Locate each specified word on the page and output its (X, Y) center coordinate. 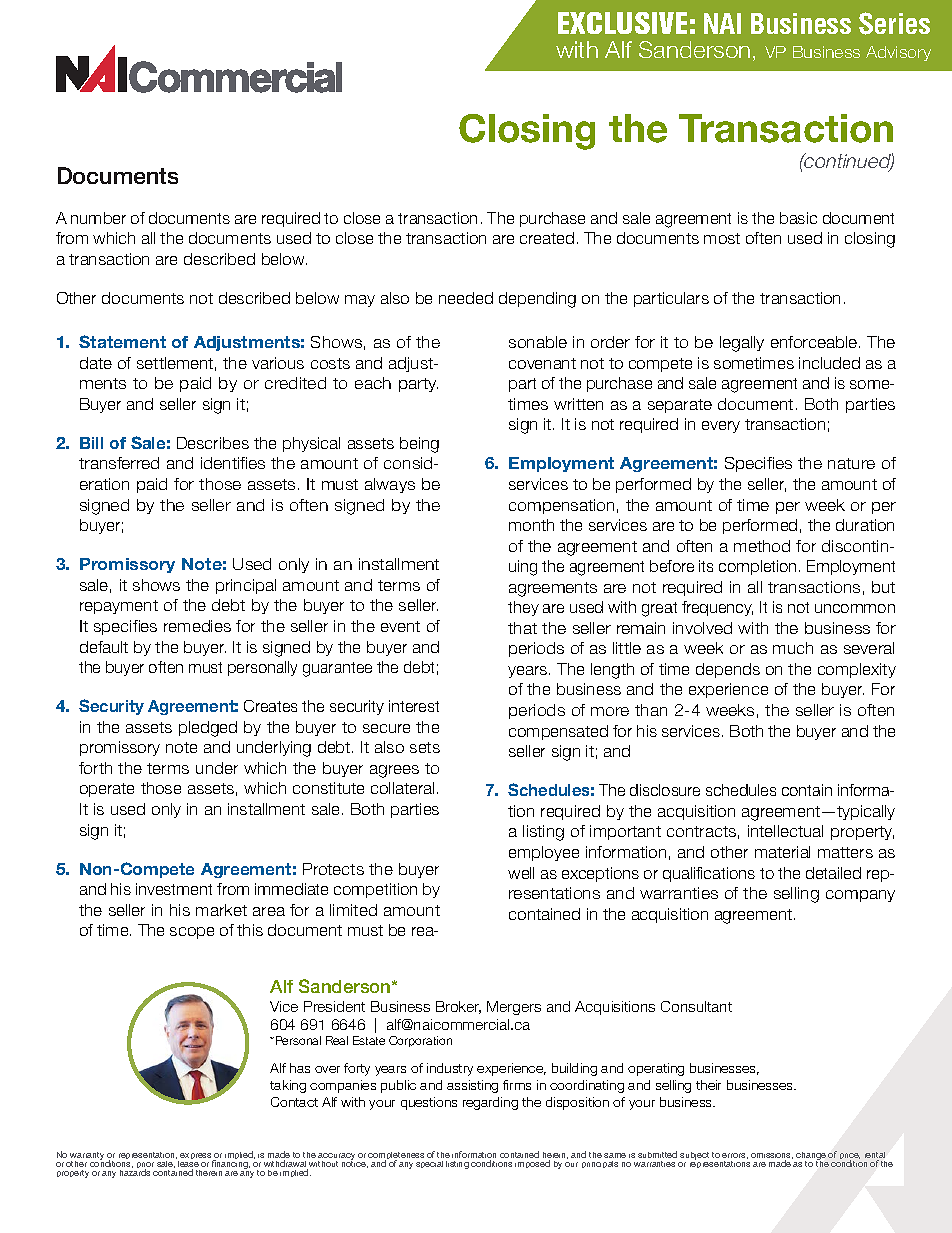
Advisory (898, 53)
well (521, 873)
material (782, 852)
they (523, 608)
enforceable (815, 342)
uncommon (855, 608)
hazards (135, 1172)
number (98, 218)
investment (174, 889)
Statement (122, 341)
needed (466, 298)
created (547, 238)
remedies (197, 626)
